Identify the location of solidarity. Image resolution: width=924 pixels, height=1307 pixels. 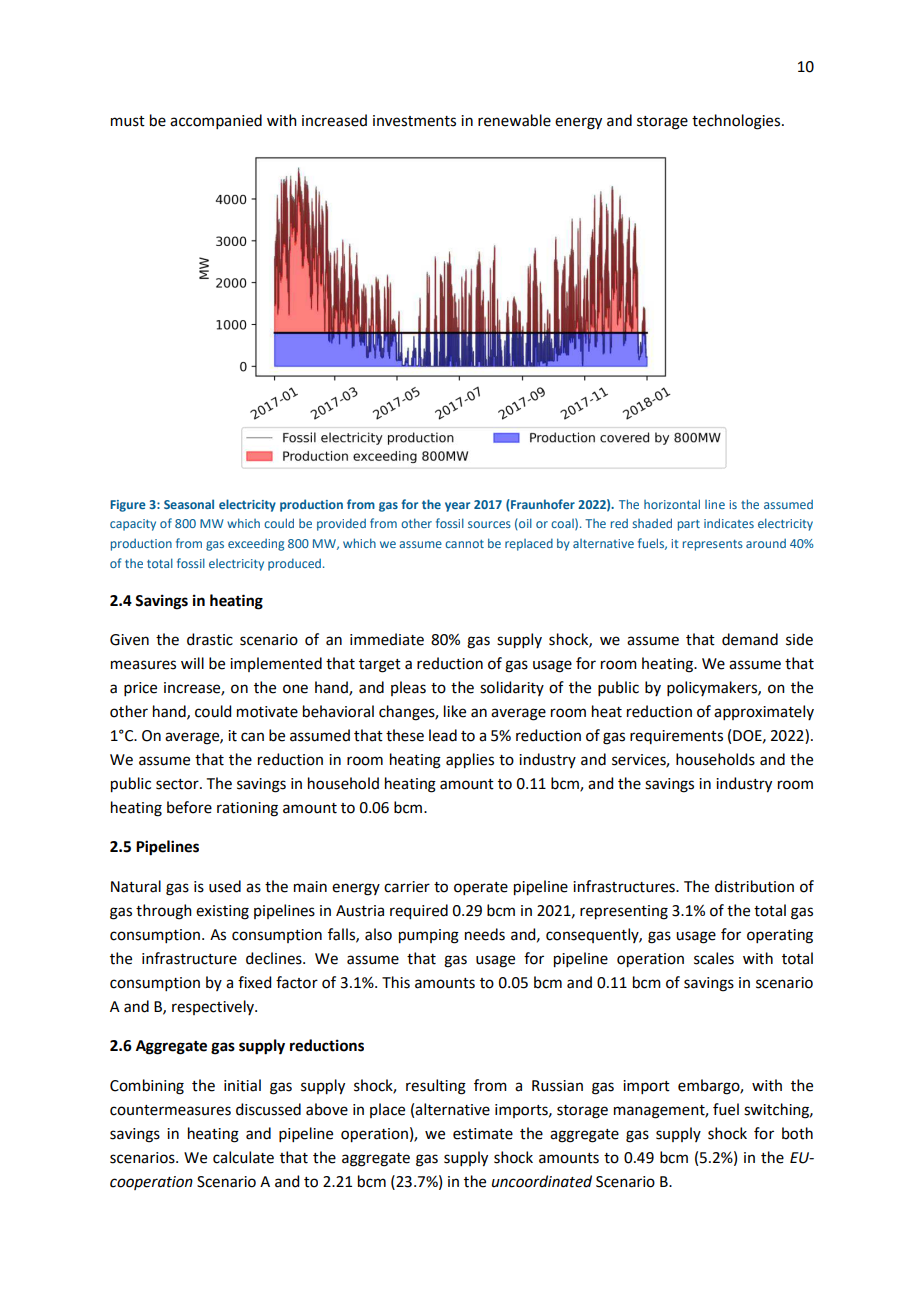
(512, 688).
